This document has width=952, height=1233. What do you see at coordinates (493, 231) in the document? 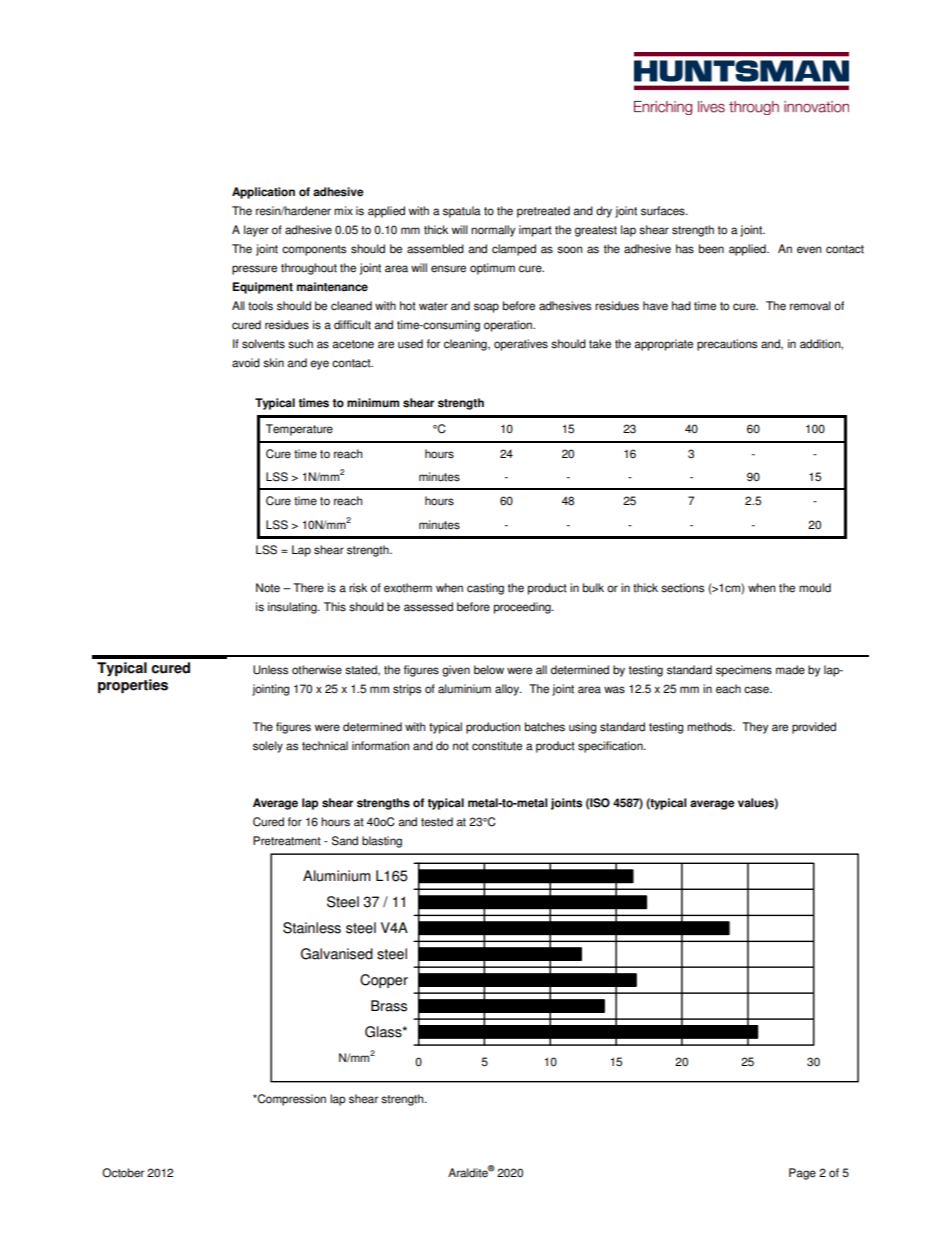
I see `normally` at bounding box center [493, 231].
